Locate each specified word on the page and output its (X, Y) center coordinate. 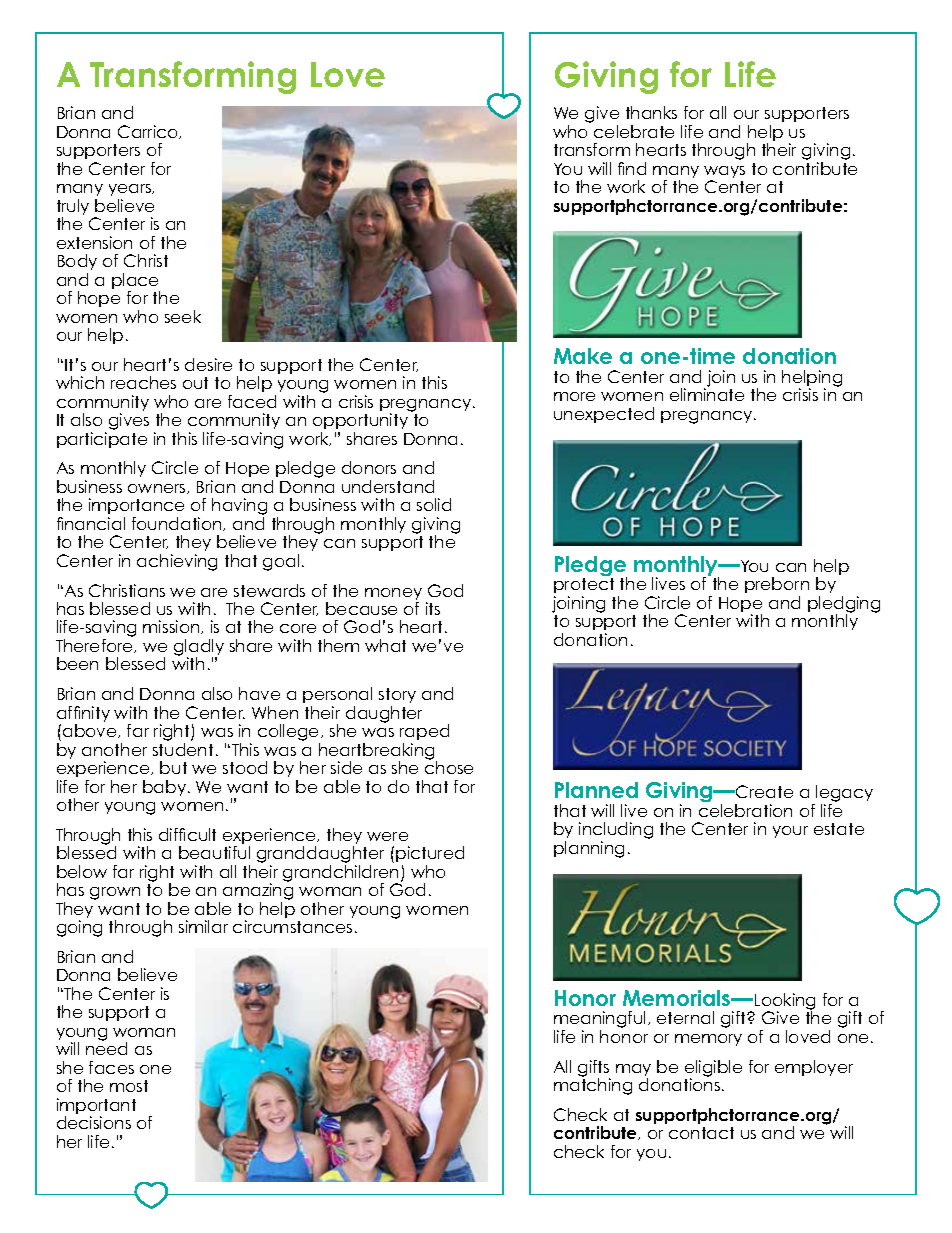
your (790, 832)
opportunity (360, 423)
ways (724, 173)
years (131, 192)
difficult (187, 834)
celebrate (634, 131)
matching (593, 1085)
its (433, 608)
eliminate (707, 393)
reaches (143, 382)
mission (172, 627)
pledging (844, 605)
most (129, 1086)
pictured (430, 854)
